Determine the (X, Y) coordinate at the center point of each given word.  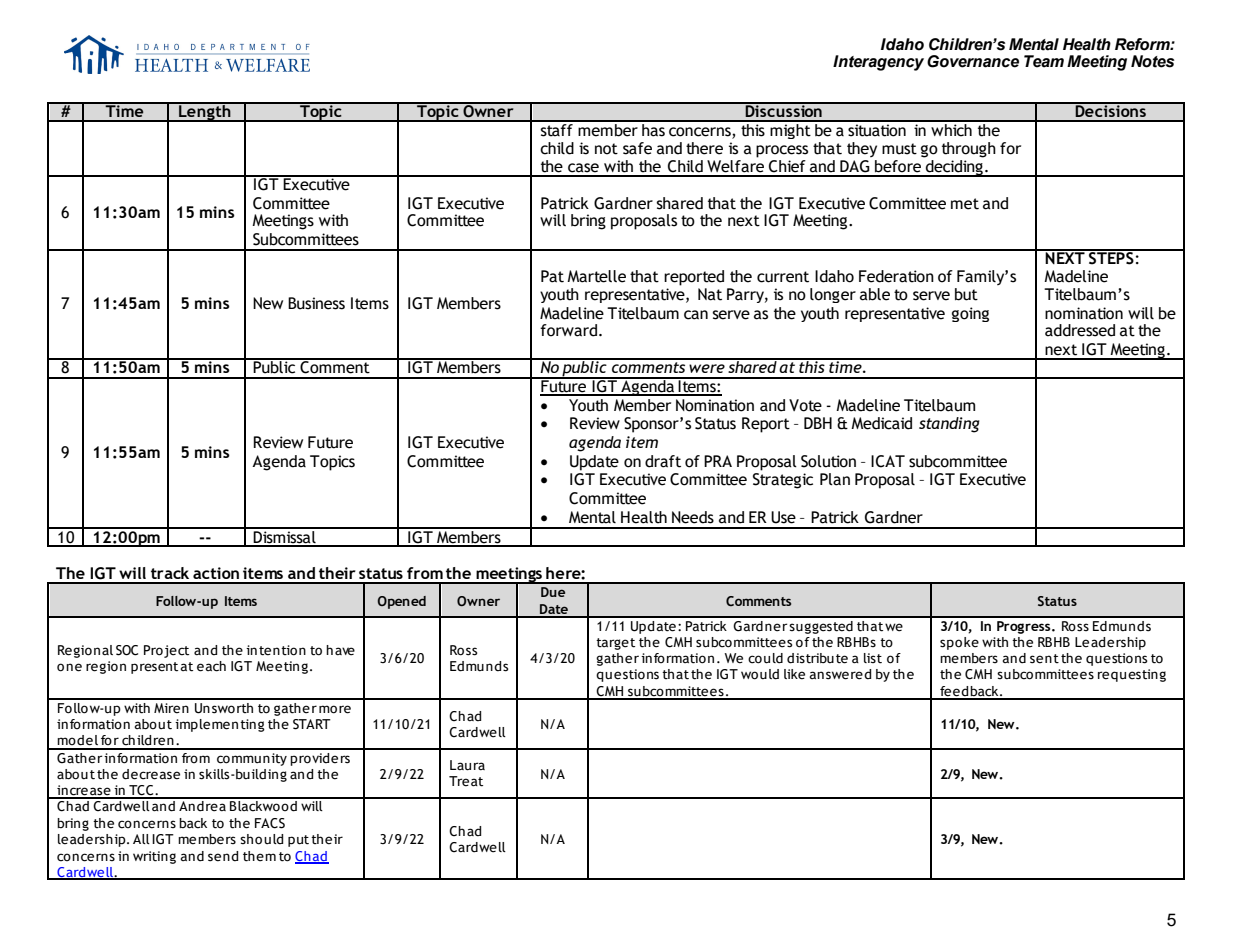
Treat (466, 781)
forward (570, 330)
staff (557, 128)
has (653, 128)
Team (1044, 61)
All (141, 839)
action (216, 573)
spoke (959, 643)
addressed (1080, 330)
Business (316, 303)
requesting (1132, 675)
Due (553, 592)
